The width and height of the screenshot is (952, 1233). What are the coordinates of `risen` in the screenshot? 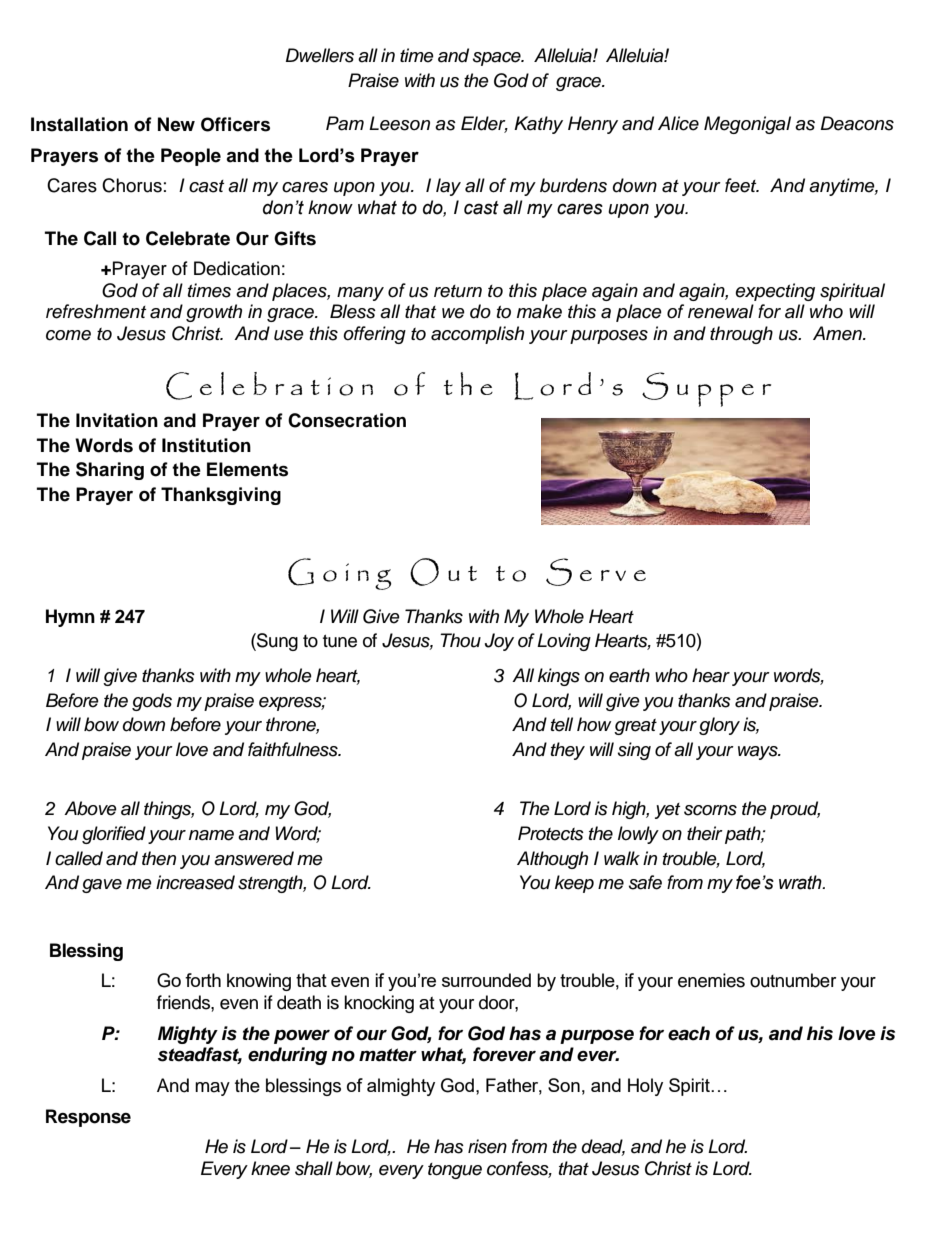 It's located at (487, 1146).
